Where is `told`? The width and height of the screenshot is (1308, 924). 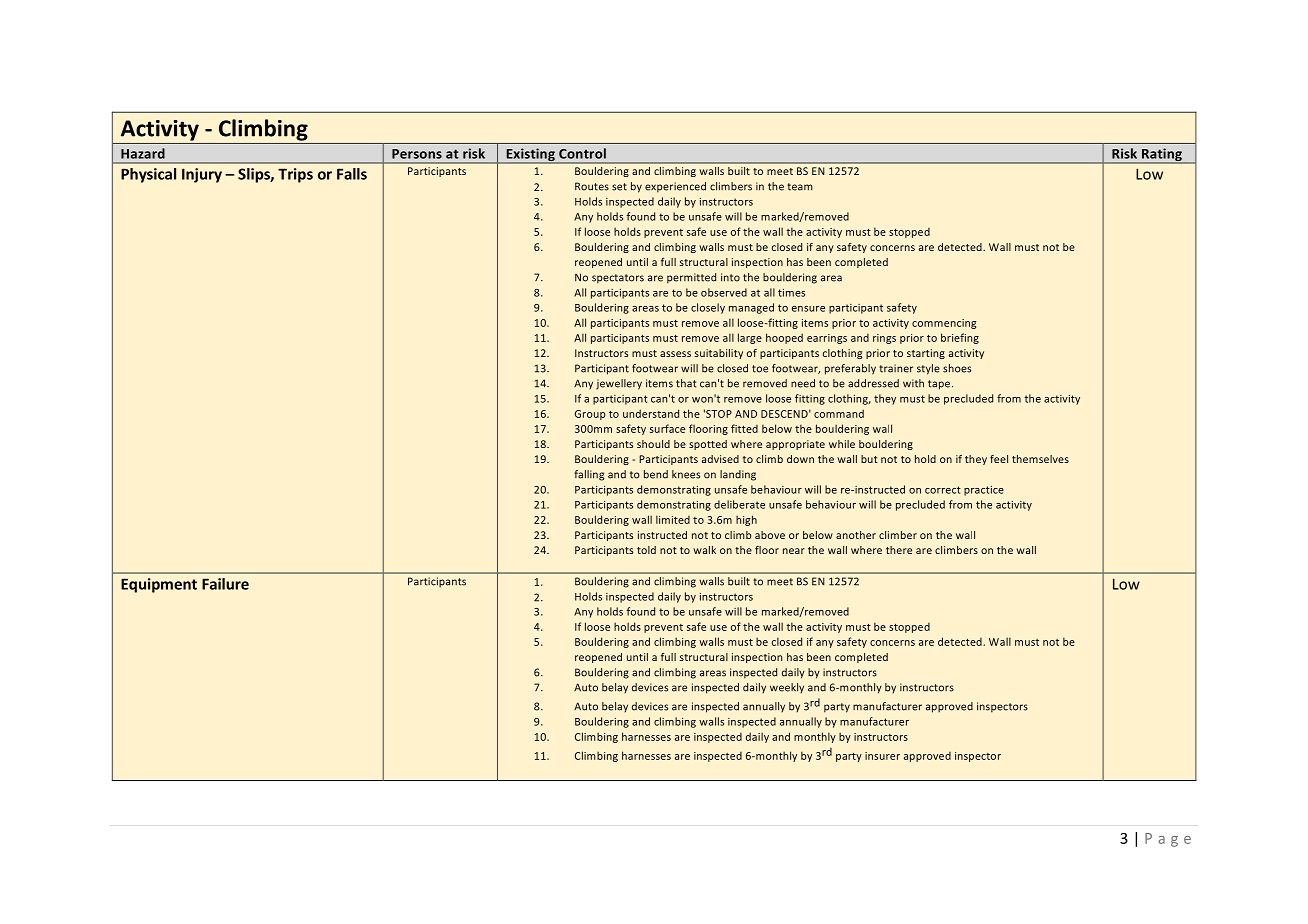 told is located at coordinates (646, 550).
